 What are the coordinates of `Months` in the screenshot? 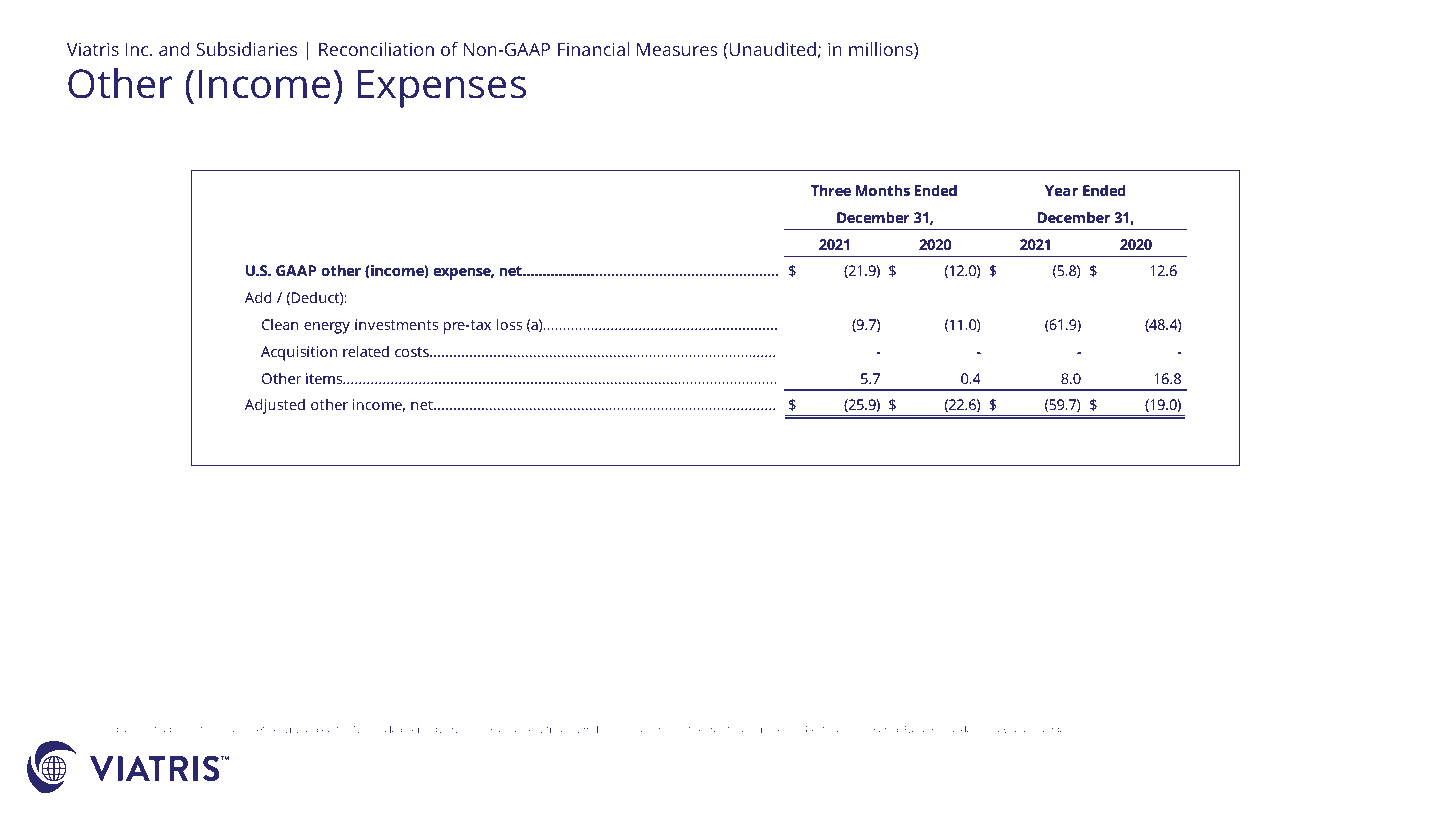 It's located at (883, 190).
